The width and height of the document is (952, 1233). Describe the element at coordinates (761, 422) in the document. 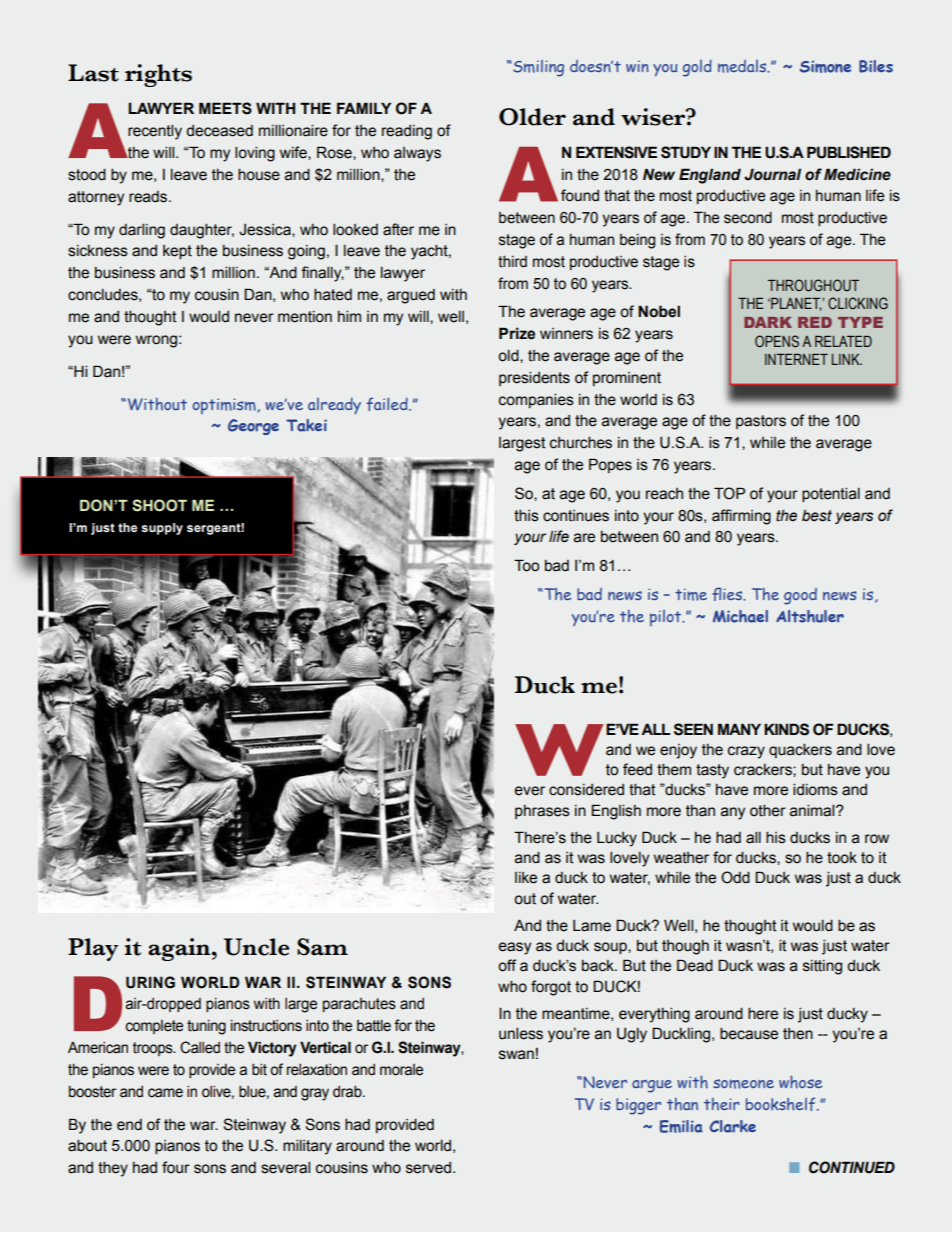

I see `pastors` at that location.
